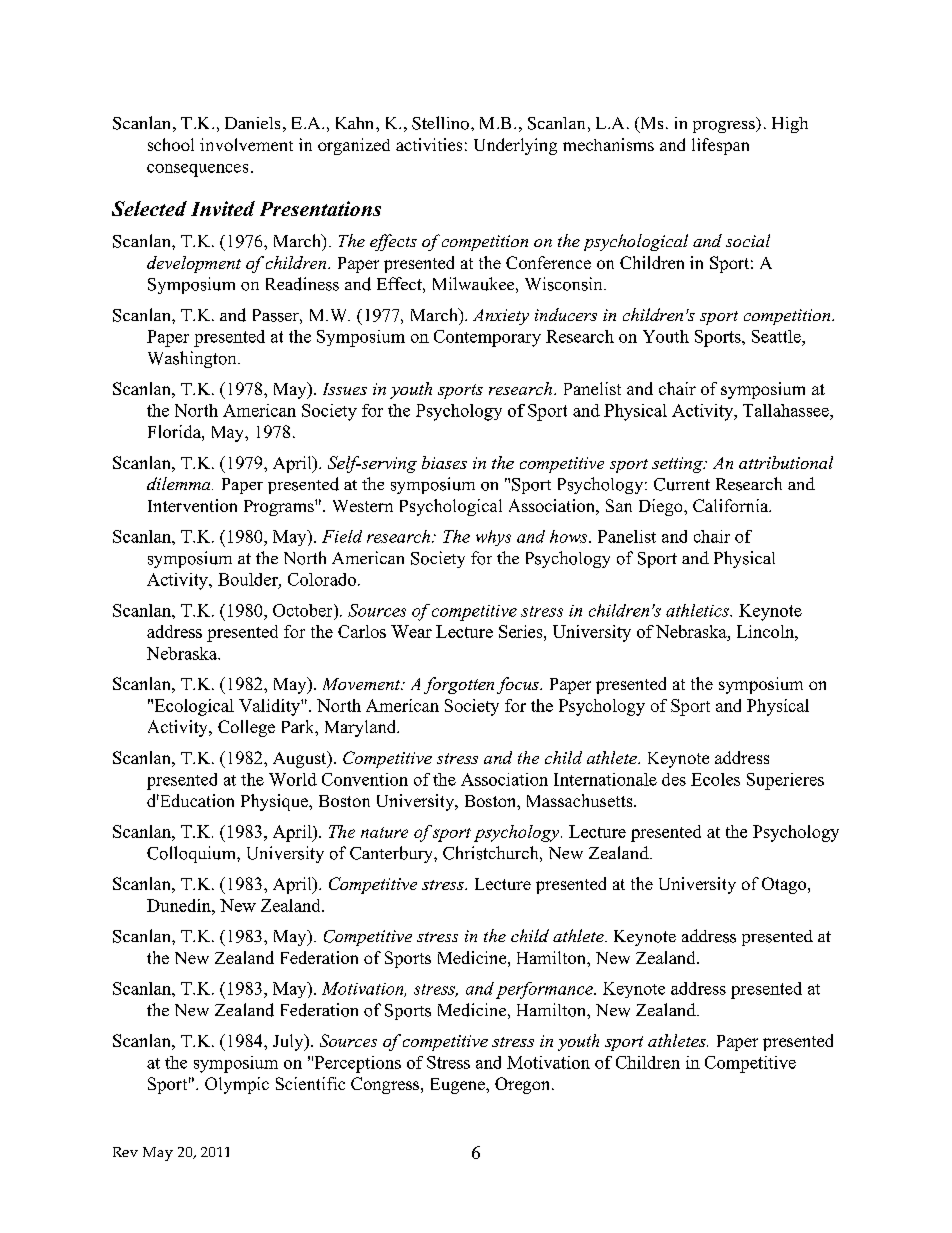 The height and width of the document is (1233, 952). Describe the element at coordinates (429, 144) in the document. I see `activities` at that location.
